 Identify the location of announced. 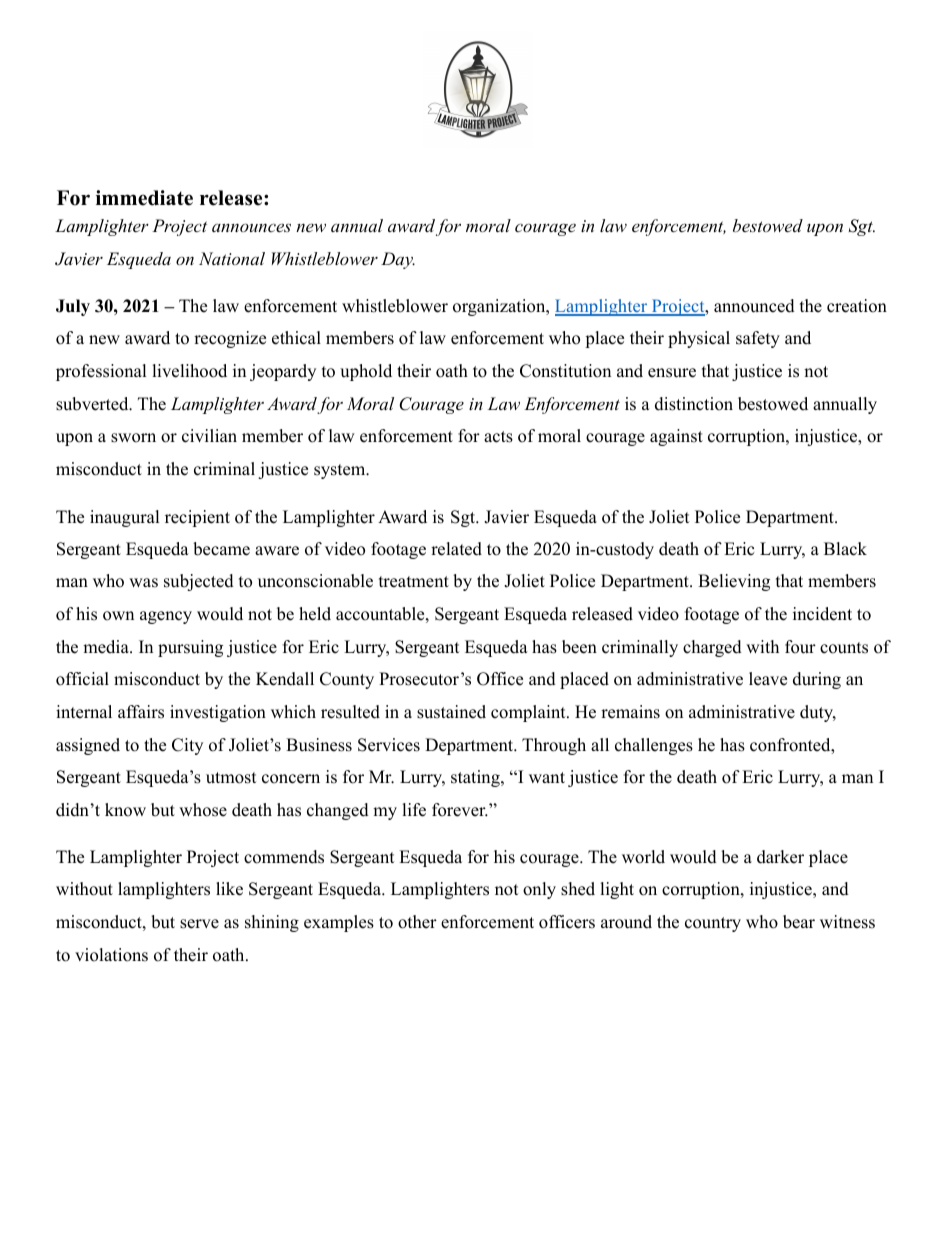
(754, 306).
